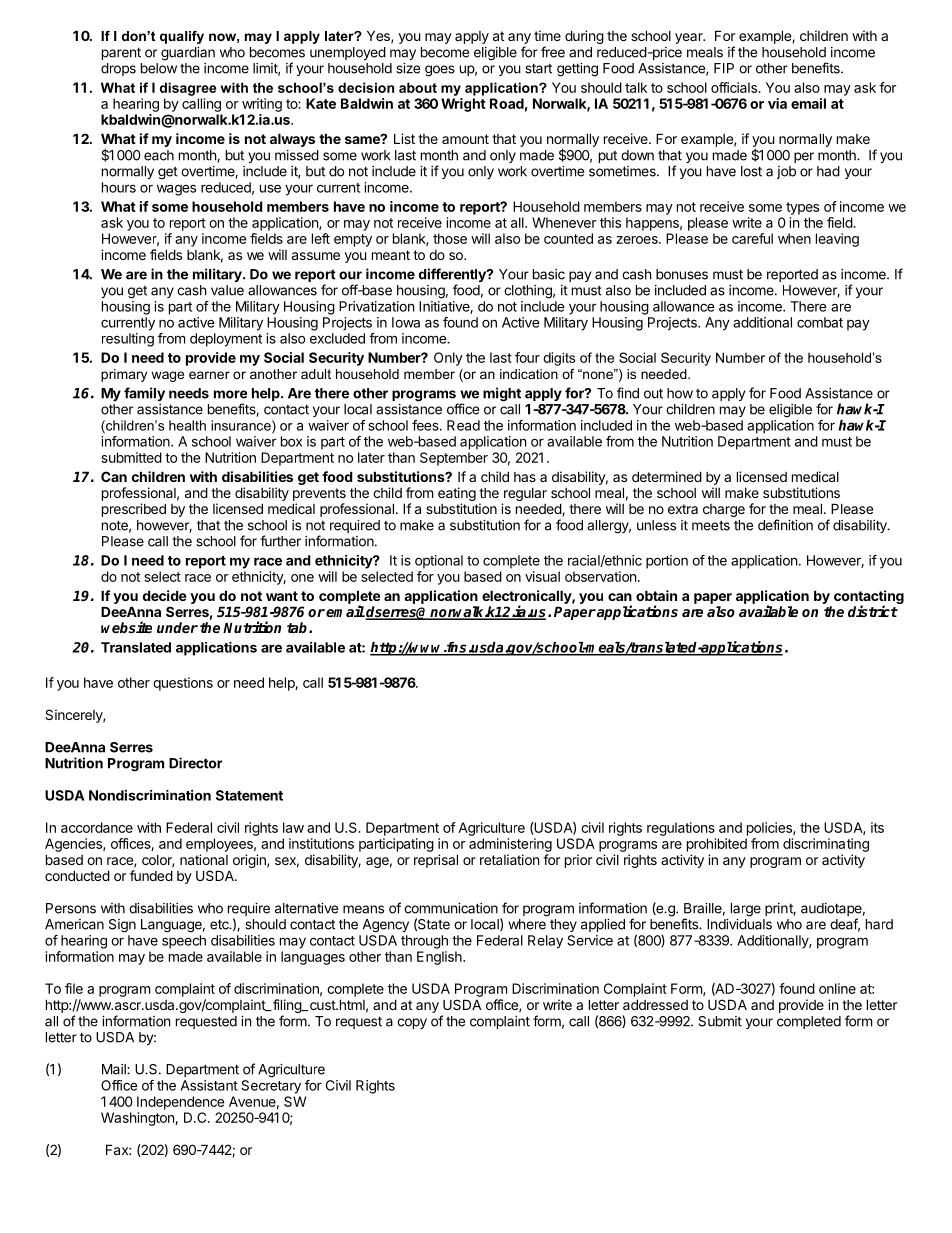  What do you see at coordinates (837, 988) in the screenshot?
I see `online` at bounding box center [837, 988].
